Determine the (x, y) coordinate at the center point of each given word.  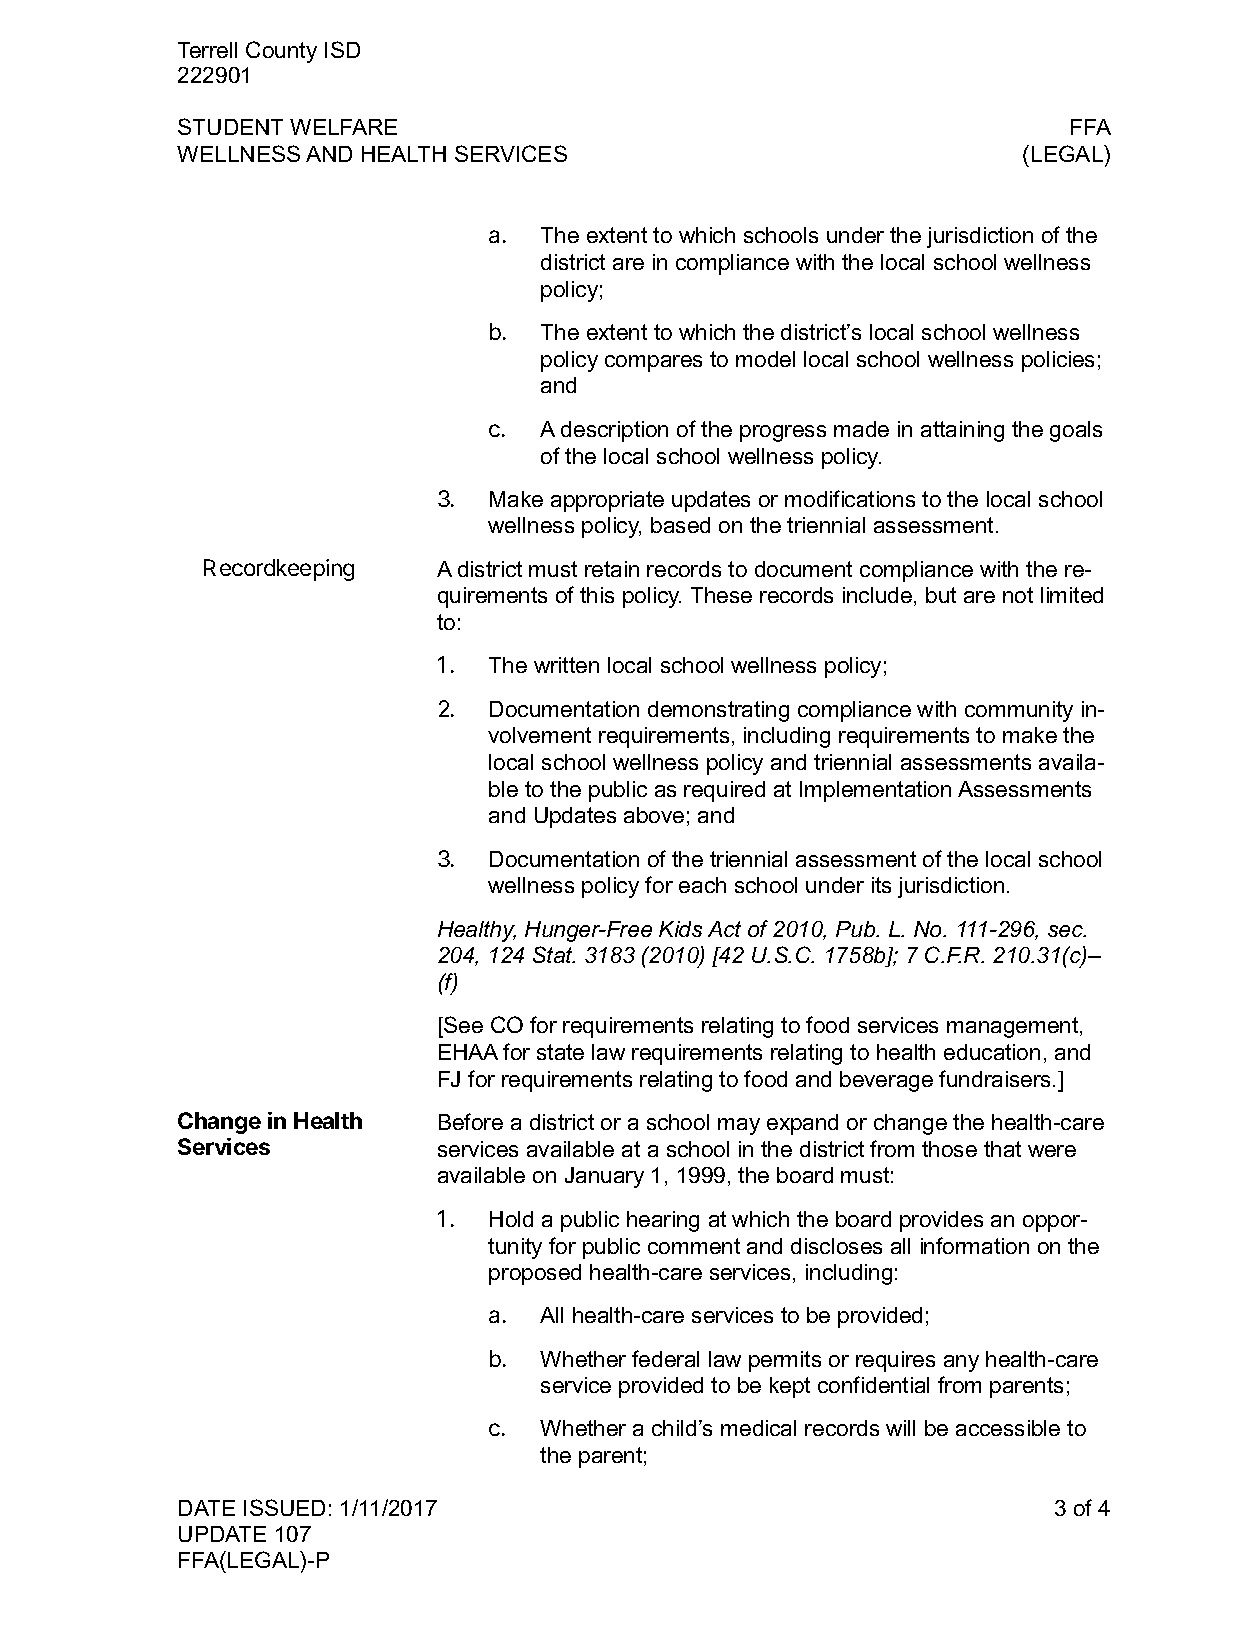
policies (1058, 361)
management (1014, 1027)
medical (758, 1428)
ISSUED (284, 1507)
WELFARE (343, 127)
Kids (680, 929)
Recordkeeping (279, 570)
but (941, 595)
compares (653, 363)
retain (612, 569)
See (462, 1026)
